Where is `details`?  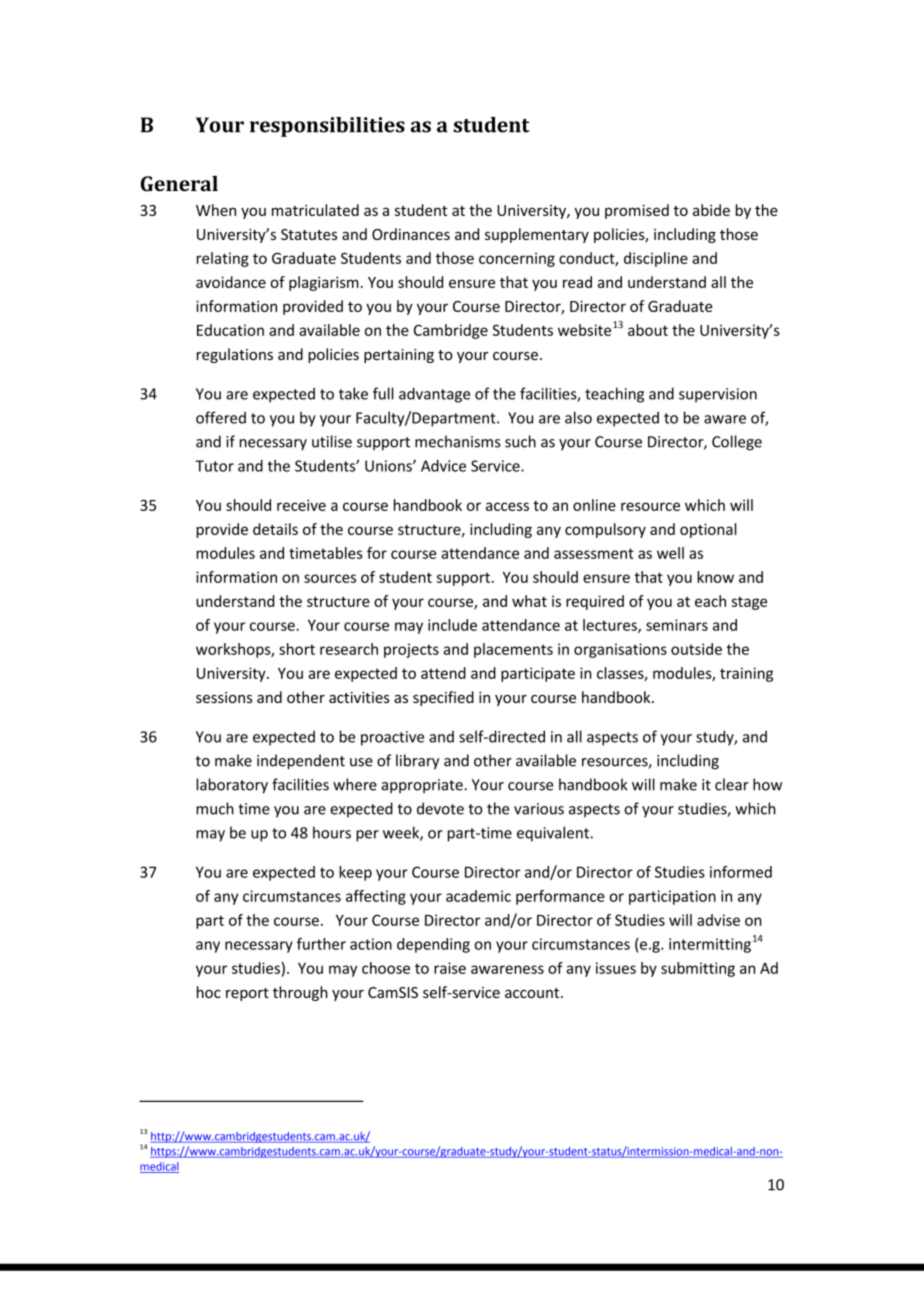 details is located at coordinates (275, 529).
